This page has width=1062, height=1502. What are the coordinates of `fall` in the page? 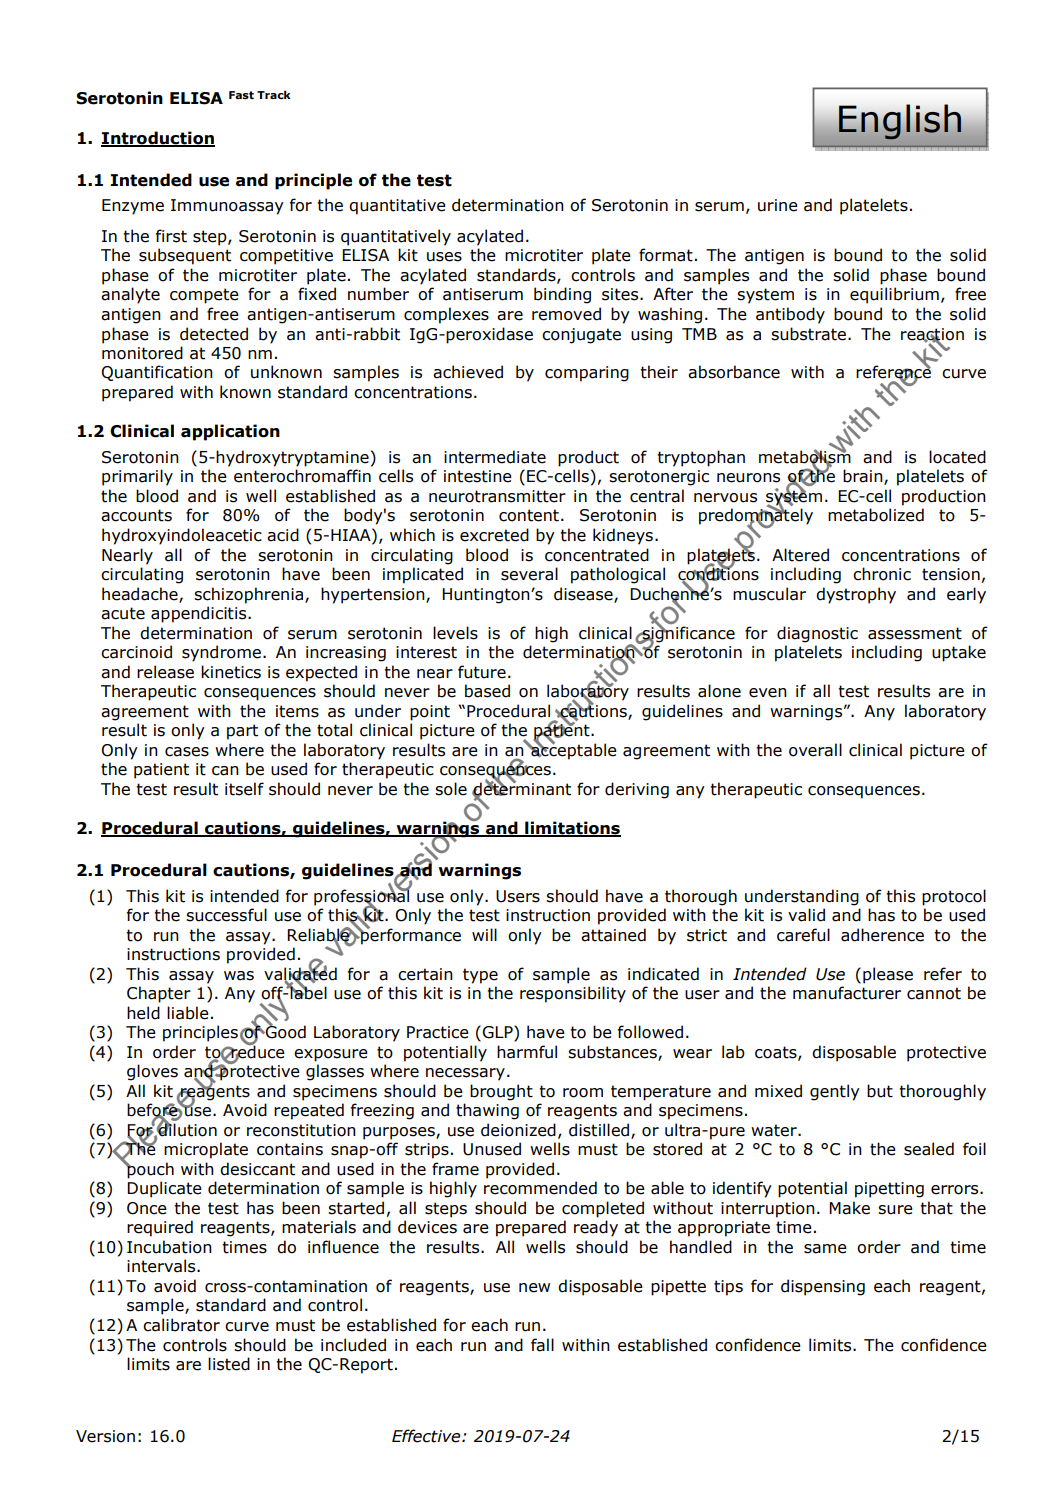 It's located at (542, 1345).
